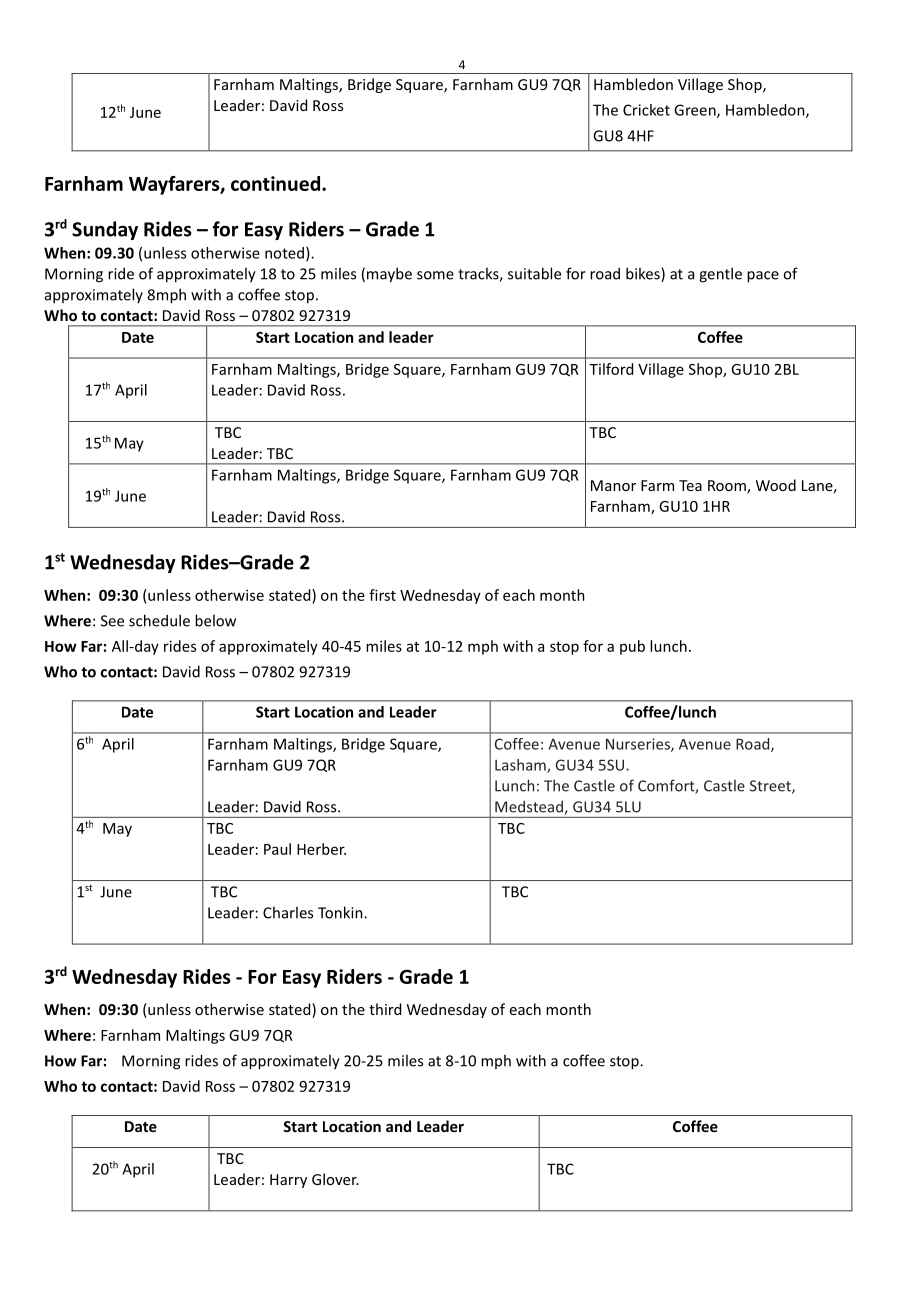 Image resolution: width=924 pixels, height=1308 pixels. What do you see at coordinates (389, 275) in the screenshot?
I see `maybe` at bounding box center [389, 275].
